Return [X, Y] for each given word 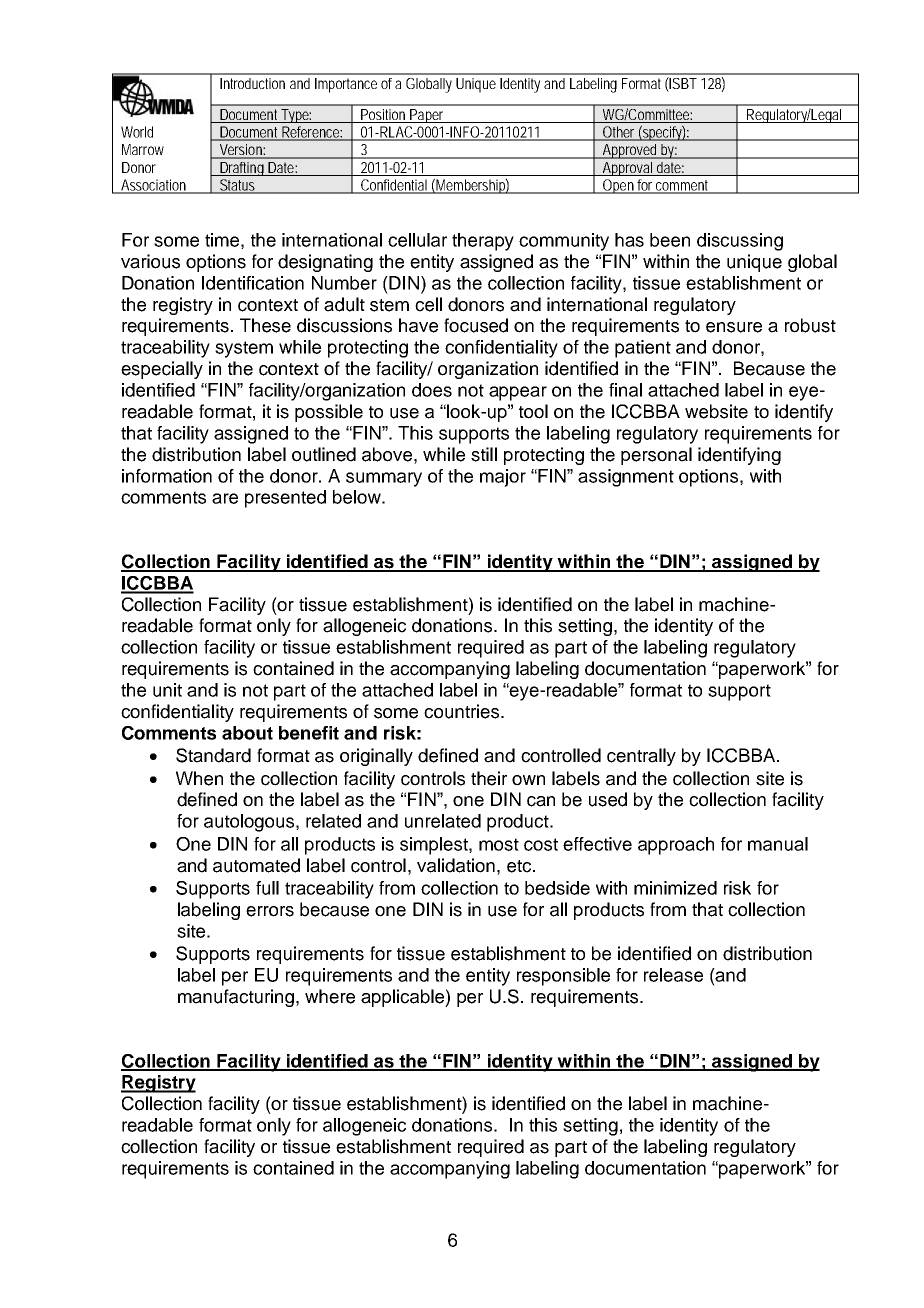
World [137, 132]
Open [618, 186]
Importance [346, 85]
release [673, 975]
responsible [563, 977]
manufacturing [236, 998]
